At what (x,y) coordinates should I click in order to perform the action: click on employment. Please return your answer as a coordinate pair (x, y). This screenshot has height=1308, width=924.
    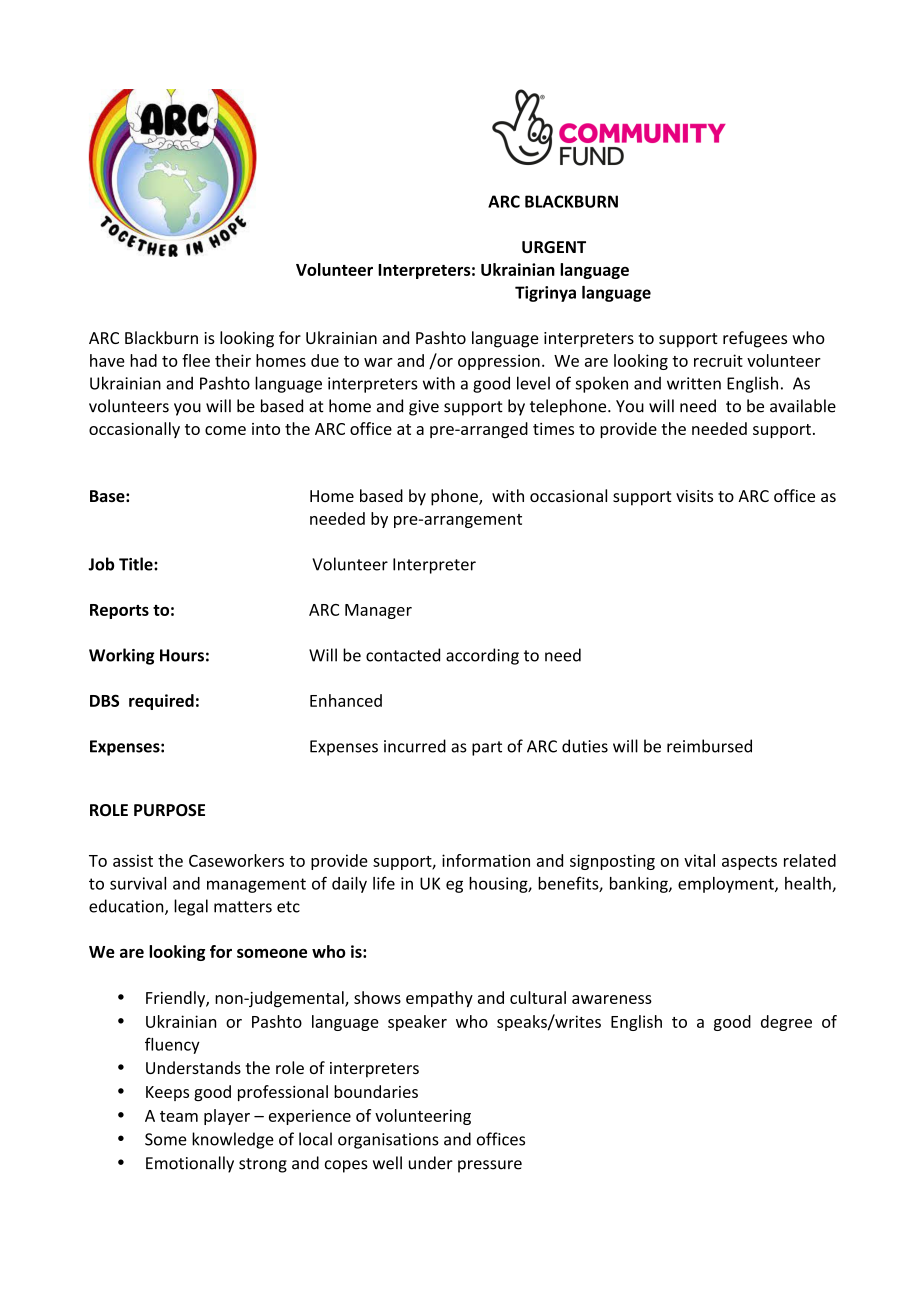
    Looking at the image, I should click on (727, 885).
